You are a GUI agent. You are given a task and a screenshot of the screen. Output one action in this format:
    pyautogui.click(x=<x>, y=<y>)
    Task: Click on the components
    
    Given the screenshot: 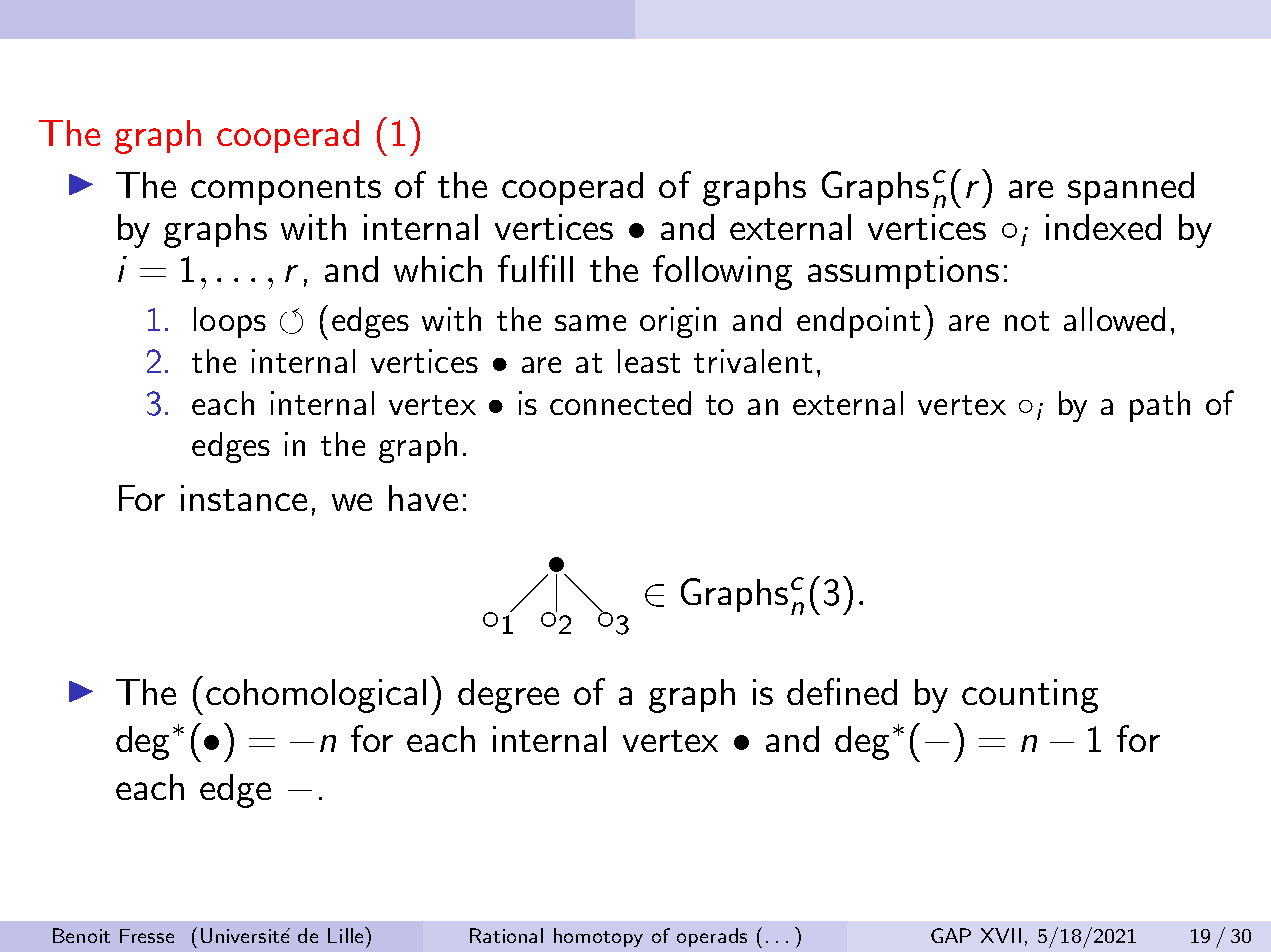 What is the action you would take?
    pyautogui.click(x=286, y=190)
